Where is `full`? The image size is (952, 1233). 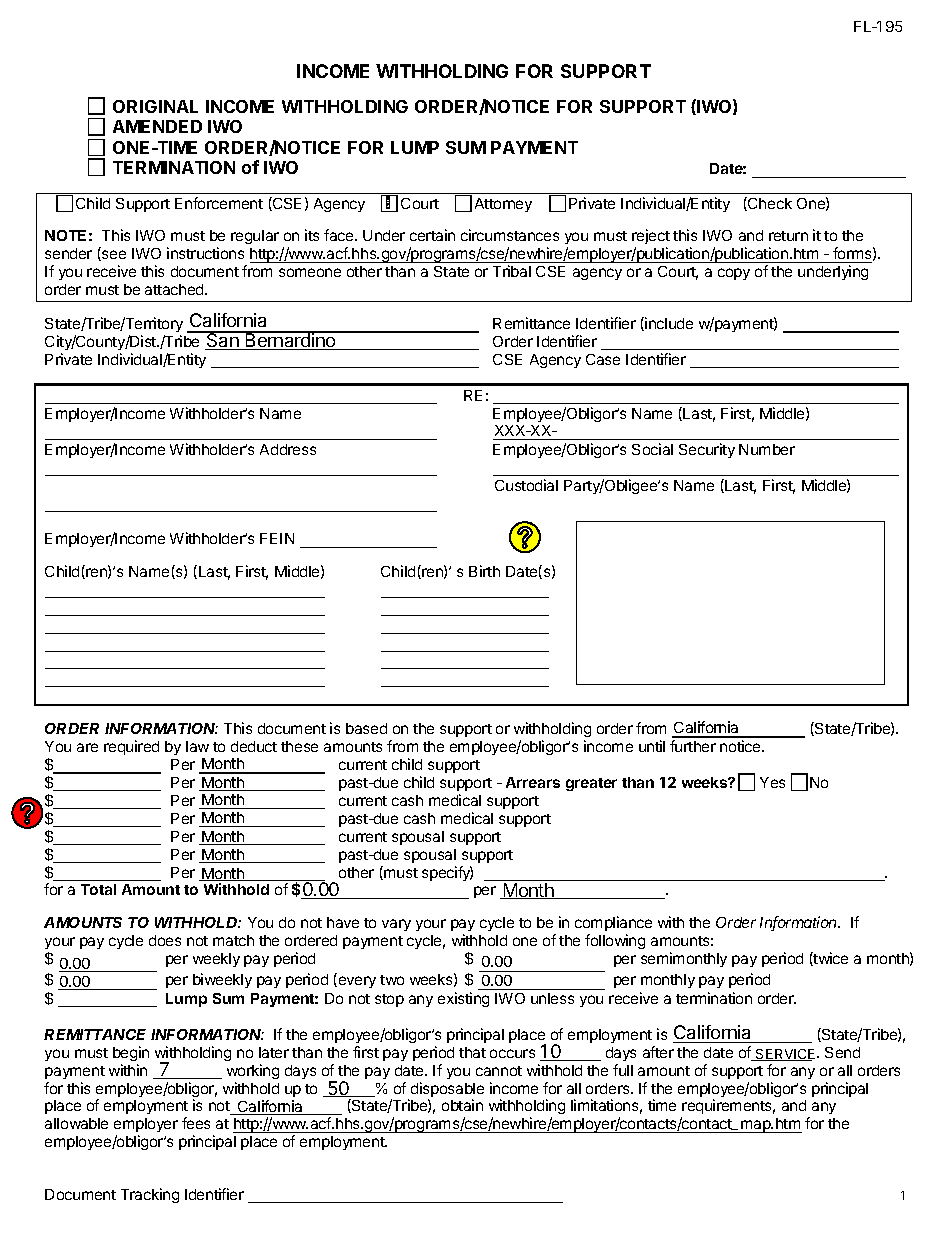
full is located at coordinates (623, 1070).
